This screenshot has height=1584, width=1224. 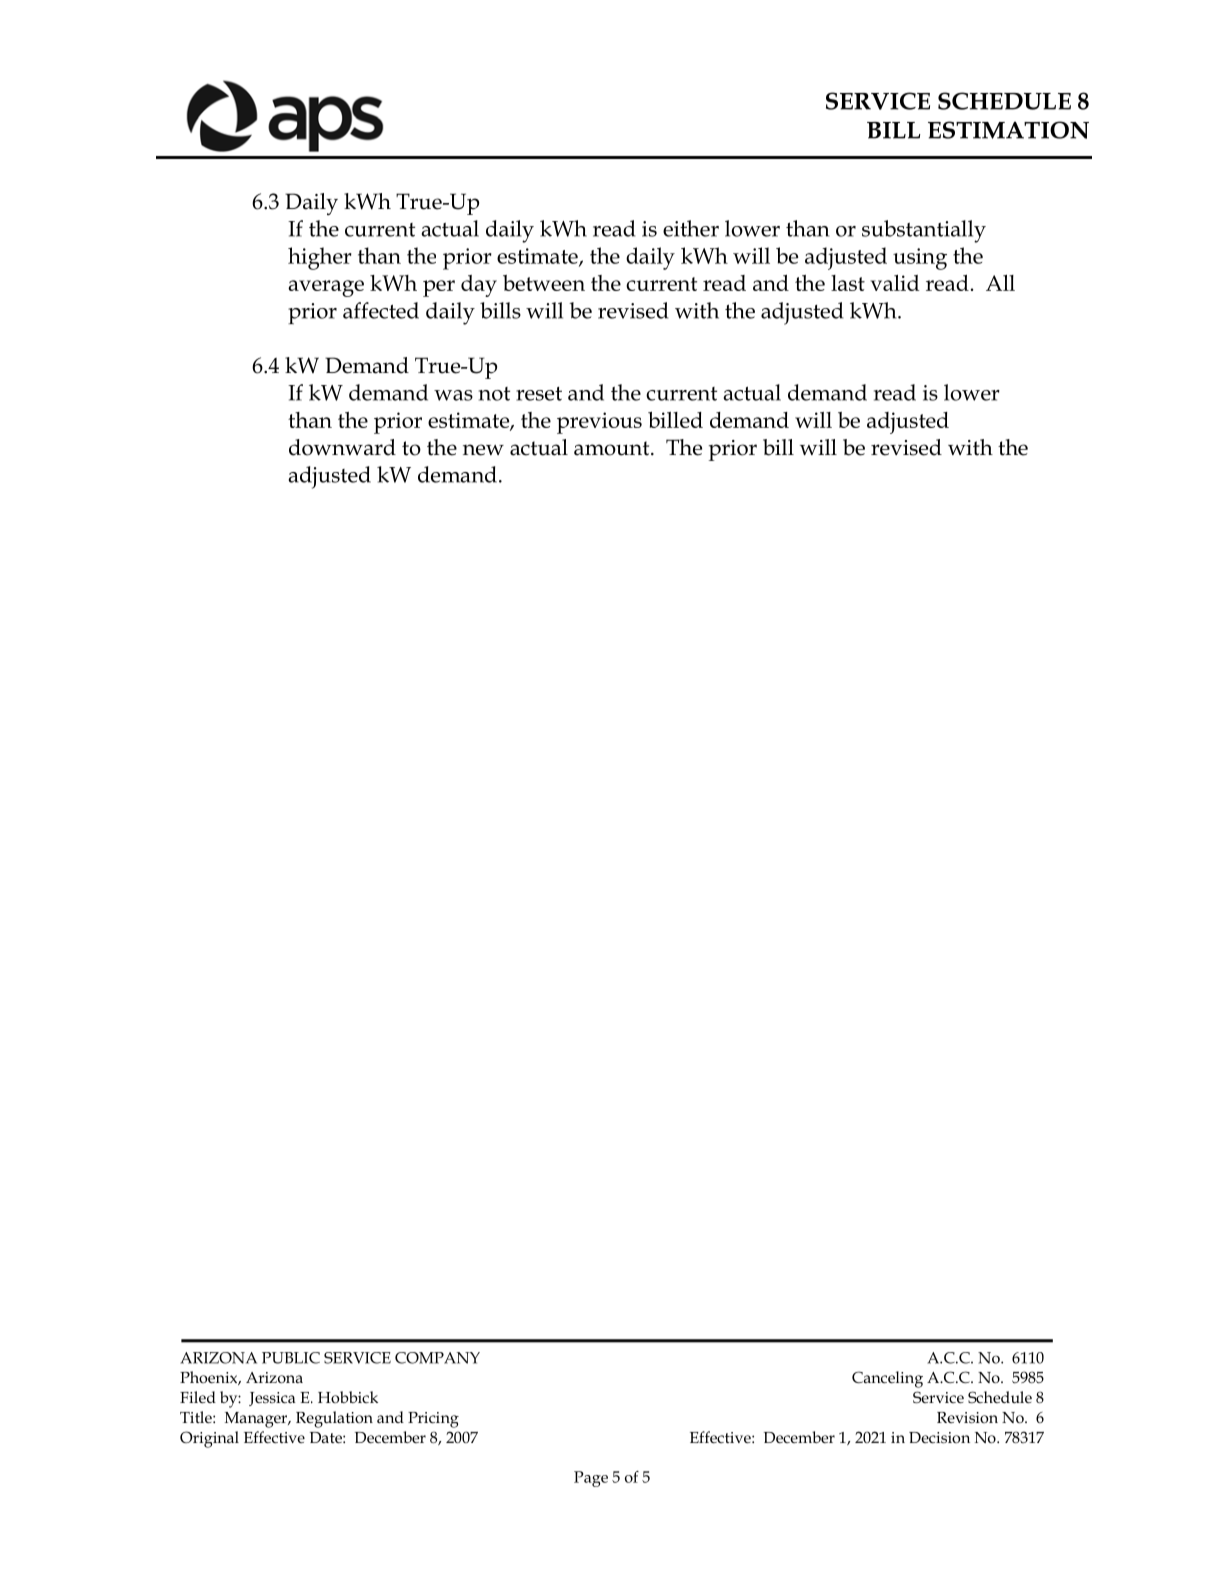 What do you see at coordinates (894, 283) in the screenshot?
I see `valid` at bounding box center [894, 283].
